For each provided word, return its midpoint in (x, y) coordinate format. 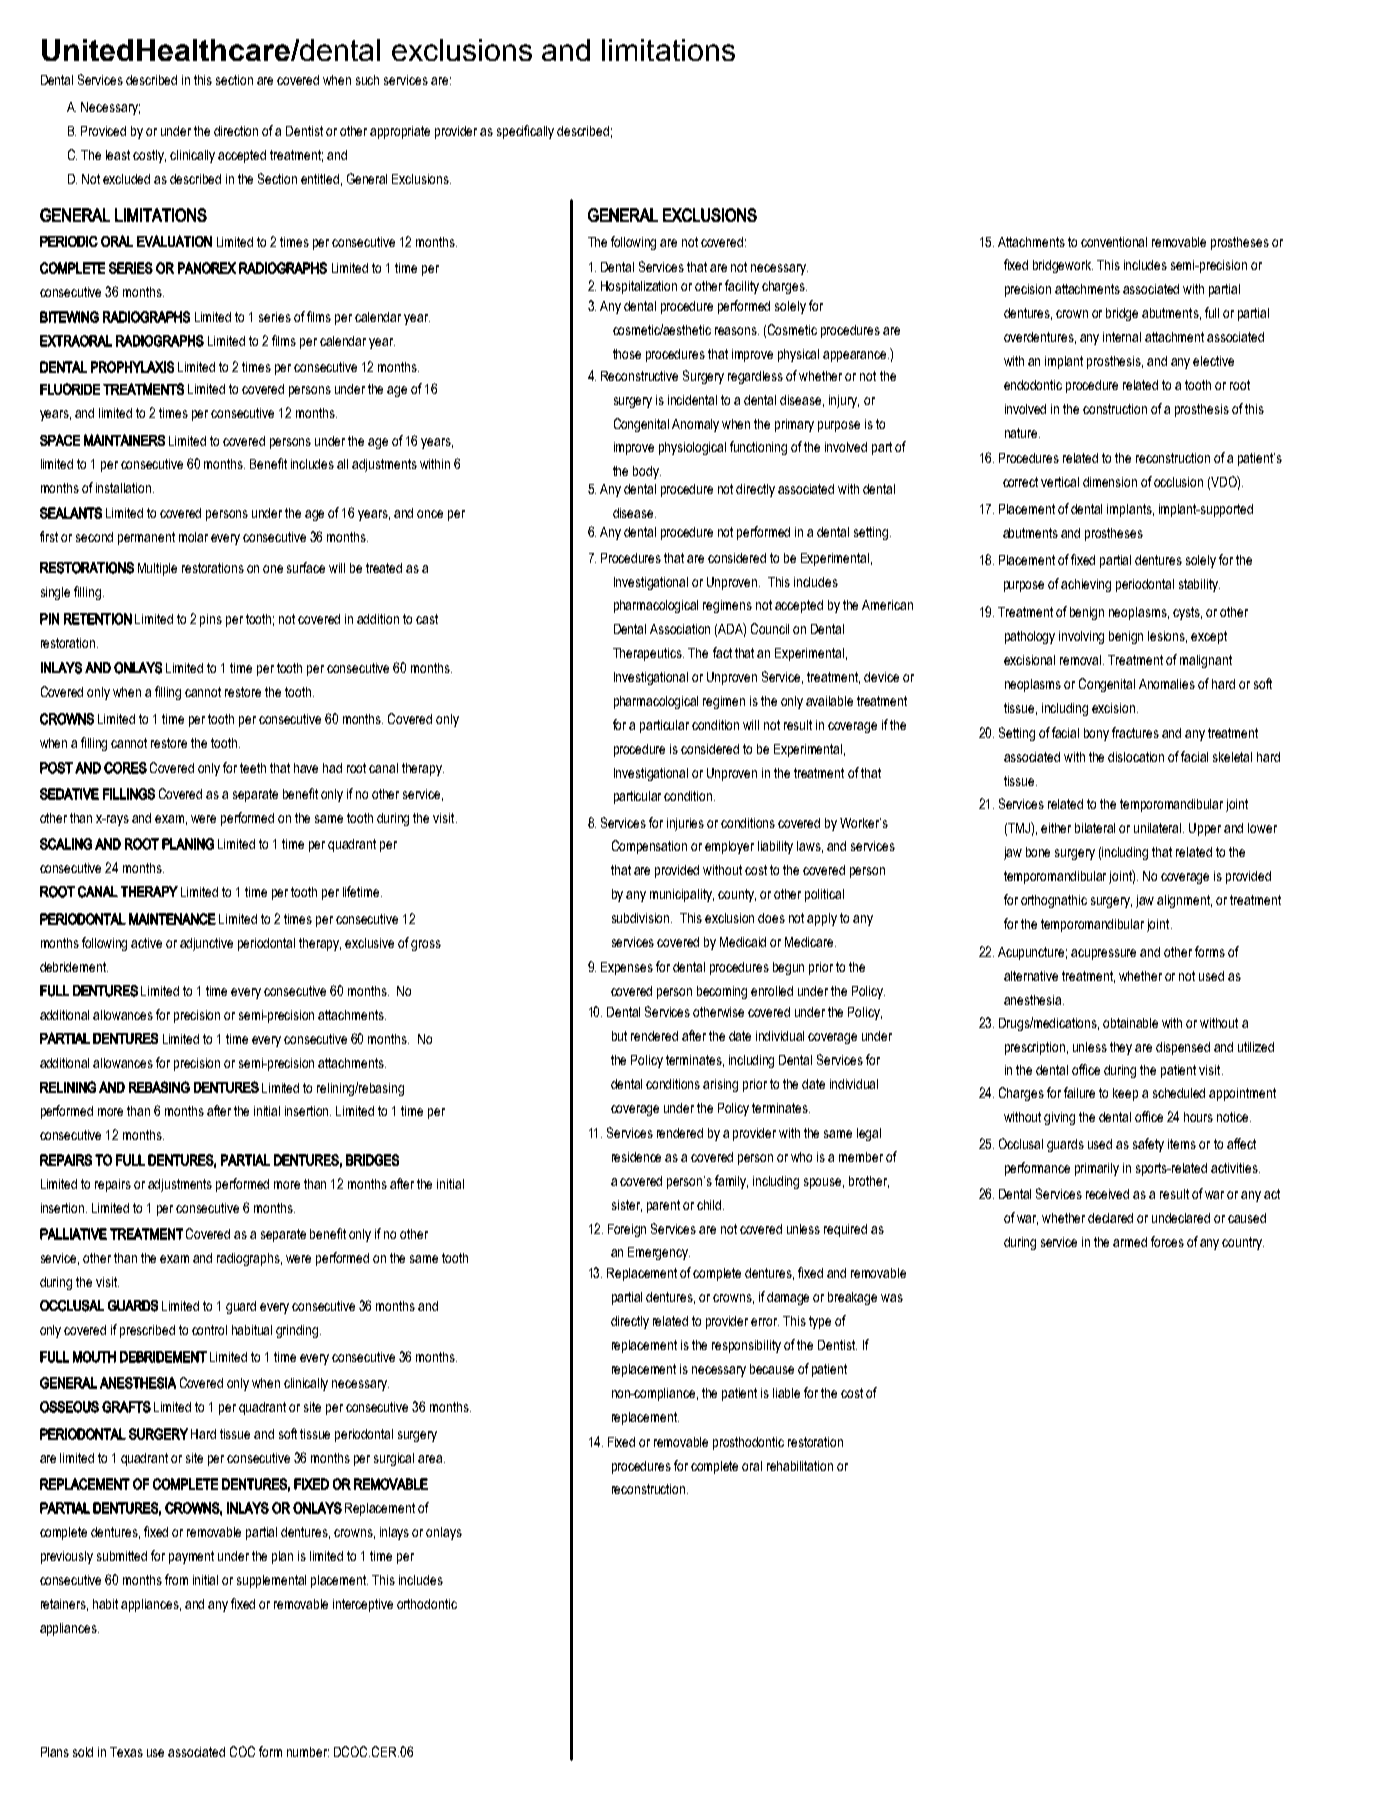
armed (1130, 1242)
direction (236, 131)
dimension (1110, 482)
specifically (525, 132)
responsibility (746, 1346)
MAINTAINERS (124, 440)
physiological (692, 448)
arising (720, 1085)
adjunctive (206, 944)
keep (1125, 1094)
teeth (253, 768)
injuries (685, 824)
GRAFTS (126, 1407)
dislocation (1136, 757)
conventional (1114, 242)
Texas (126, 1752)
